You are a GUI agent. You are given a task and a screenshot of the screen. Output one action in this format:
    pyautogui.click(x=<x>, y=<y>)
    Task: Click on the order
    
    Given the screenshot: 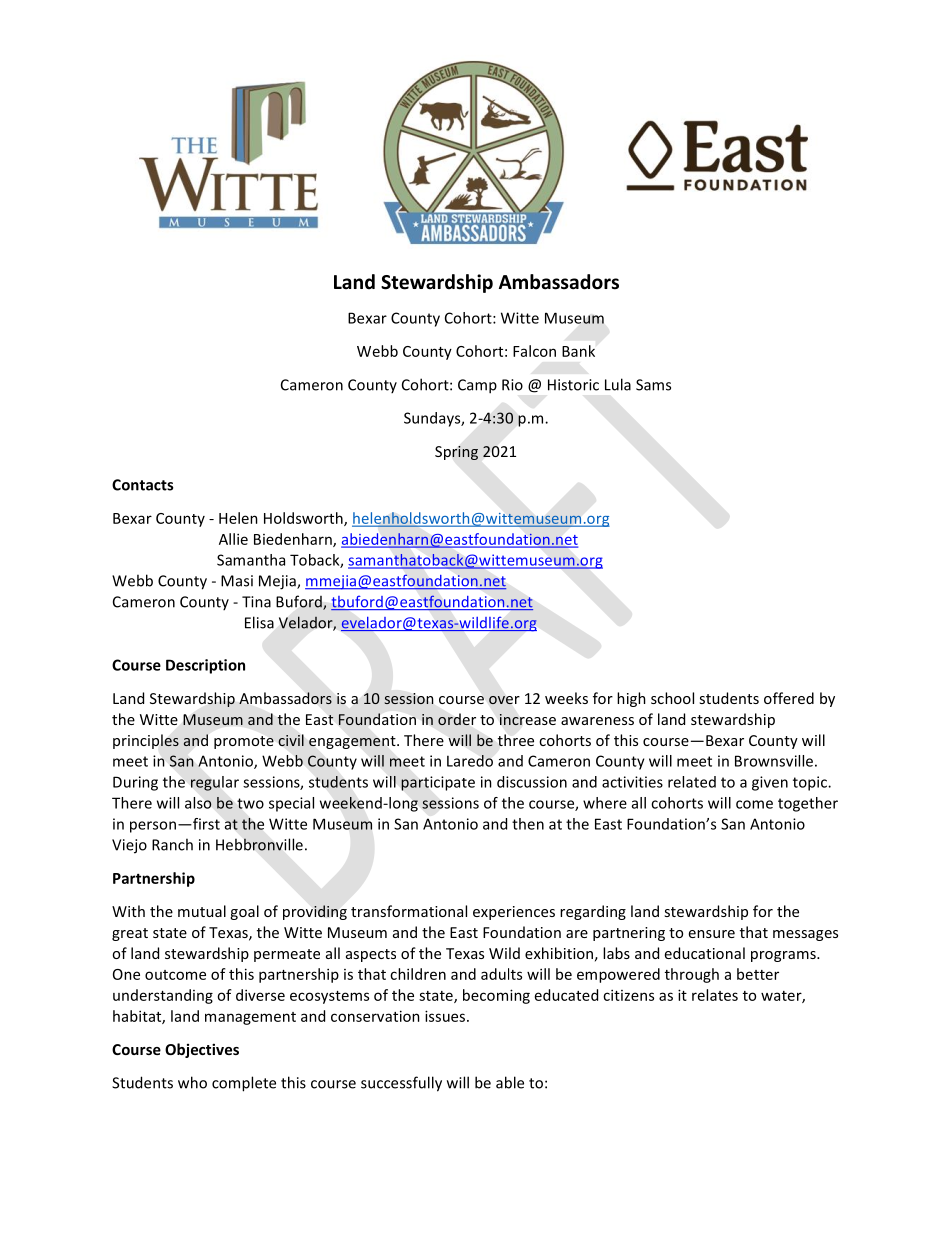 What is the action you would take?
    pyautogui.click(x=457, y=719)
